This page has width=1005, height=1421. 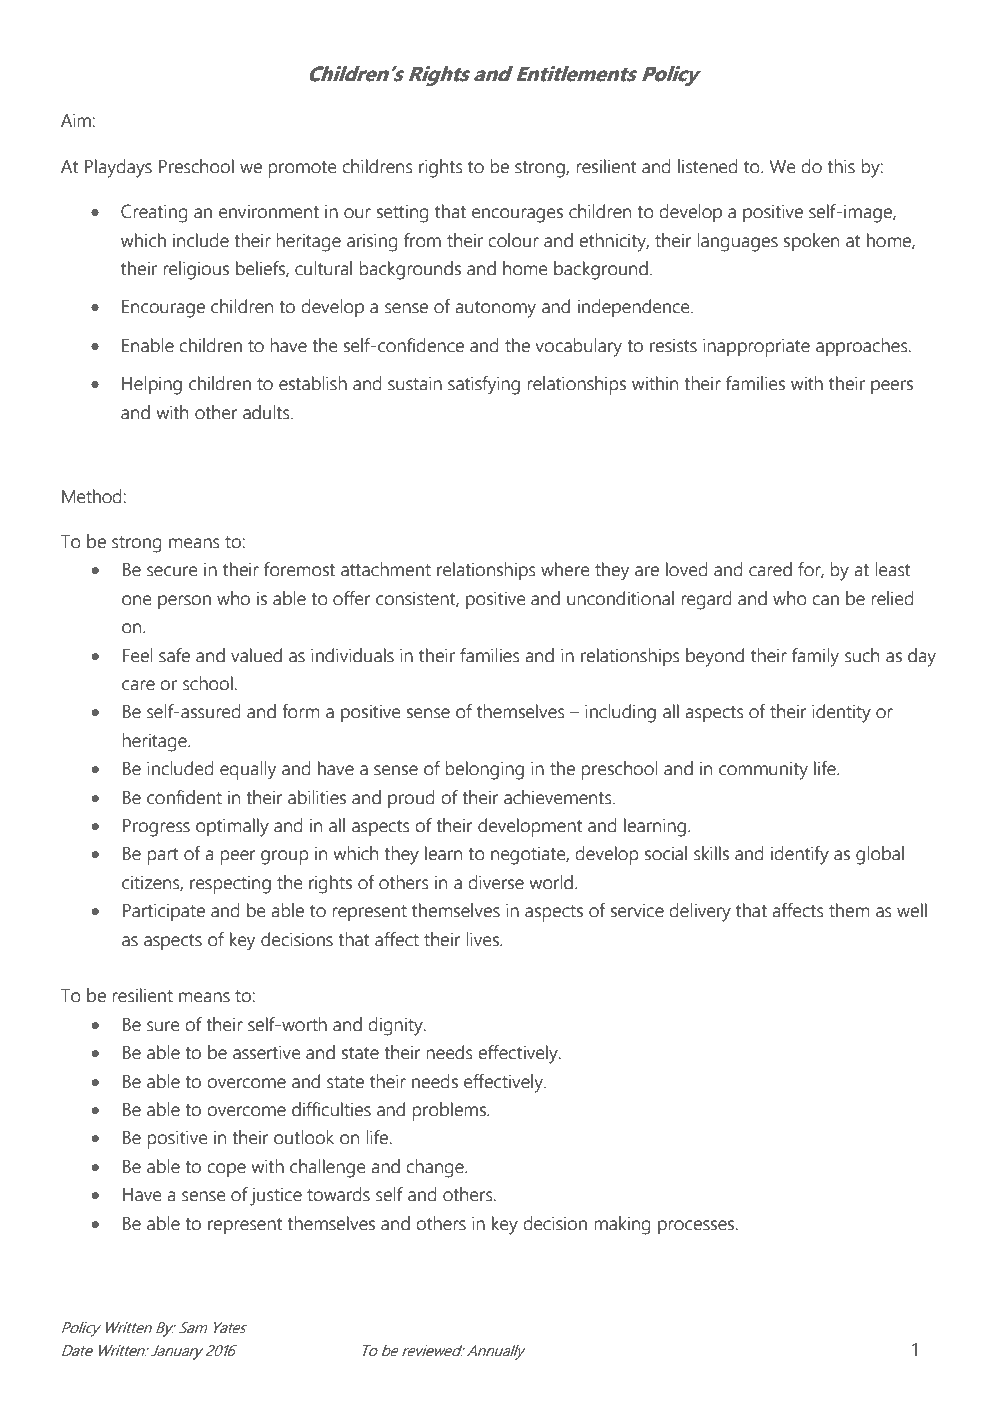 I want to click on this, so click(x=841, y=166).
